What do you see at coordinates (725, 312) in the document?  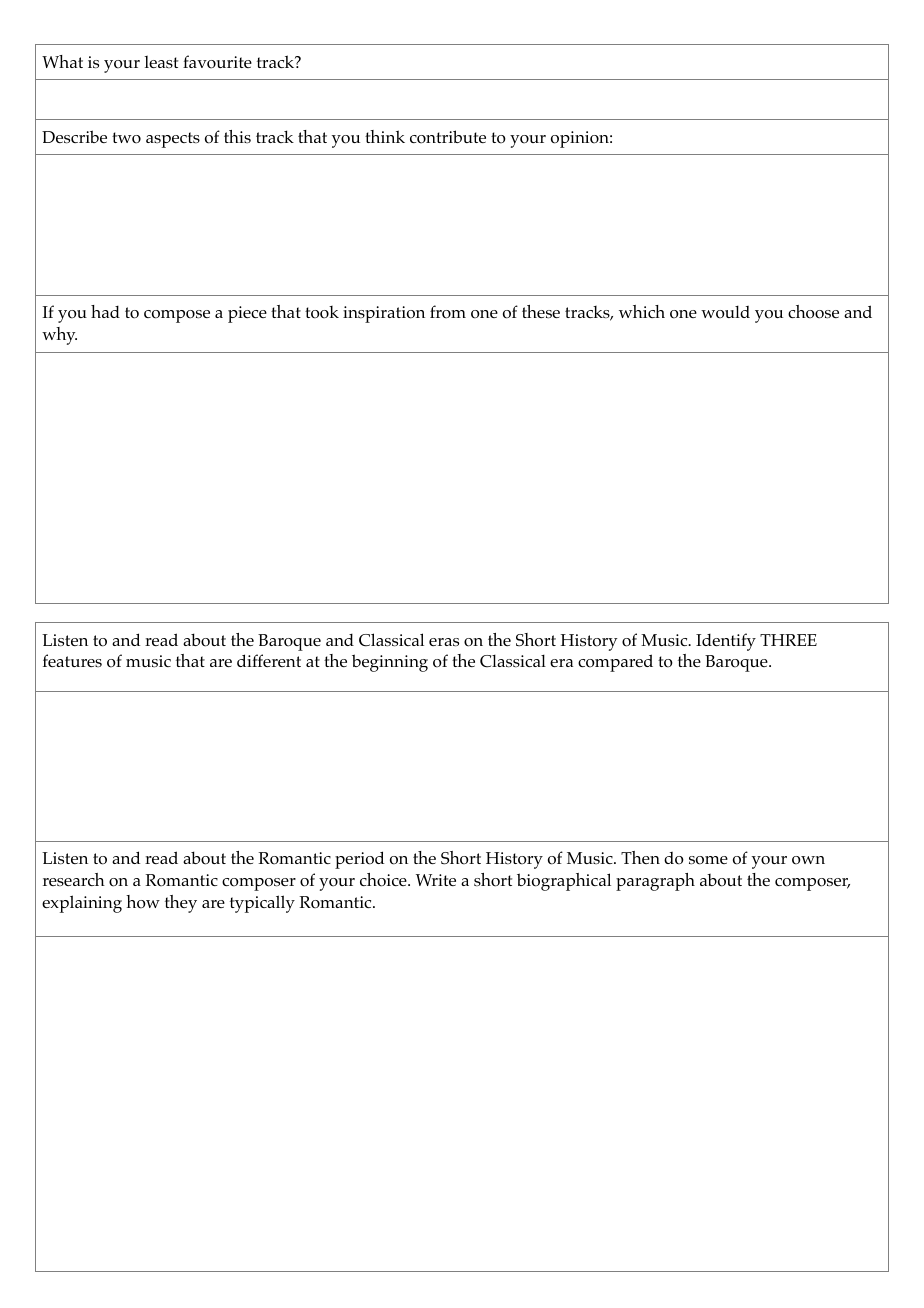 I see `would` at bounding box center [725, 312].
